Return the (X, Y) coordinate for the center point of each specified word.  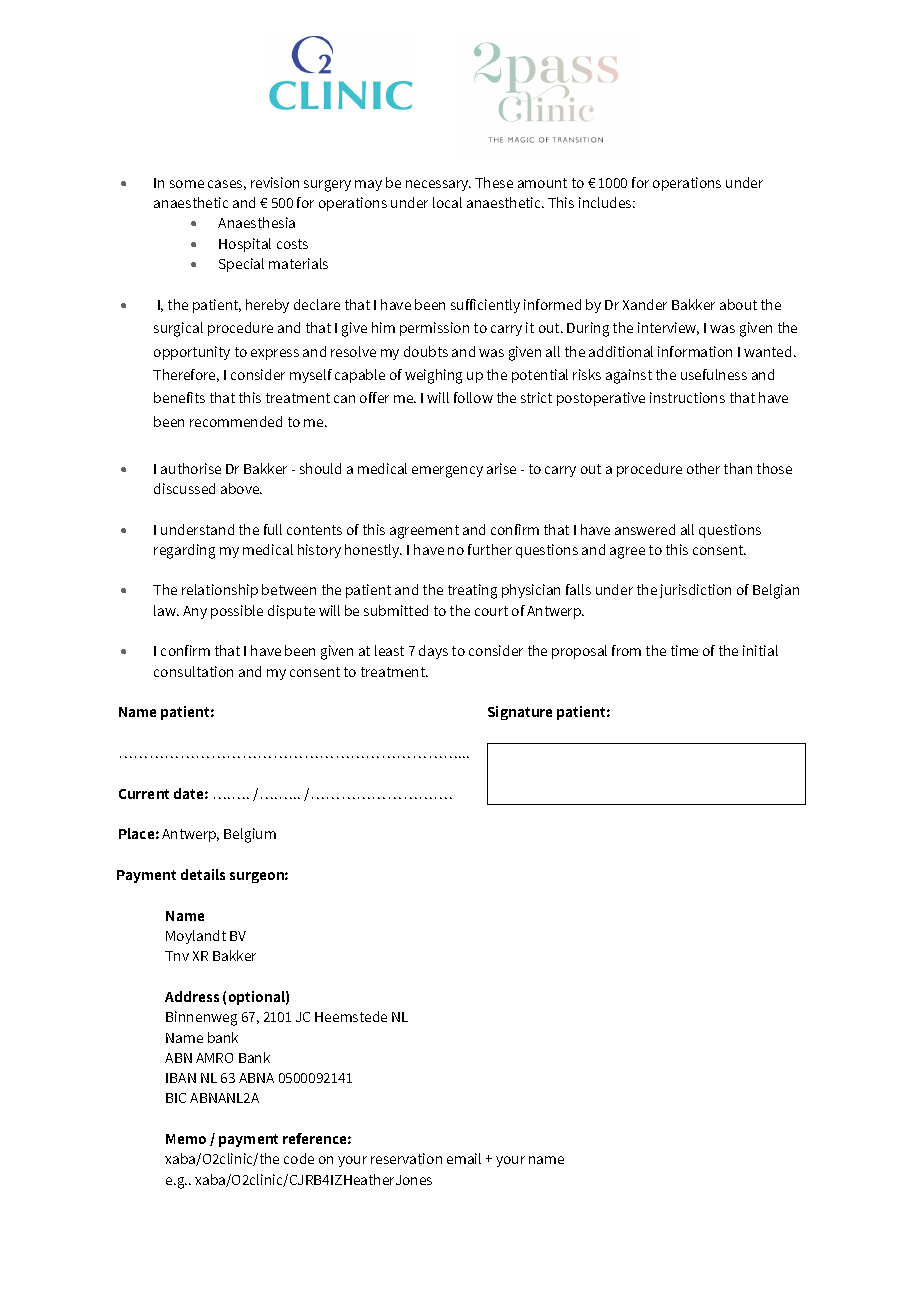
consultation (193, 671)
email (464, 1158)
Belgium (250, 835)
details (203, 874)
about (738, 304)
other (703, 468)
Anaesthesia (256, 222)
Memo (186, 1139)
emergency (447, 472)
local (447, 202)
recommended (236, 421)
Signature (520, 713)
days (433, 652)
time (684, 650)
